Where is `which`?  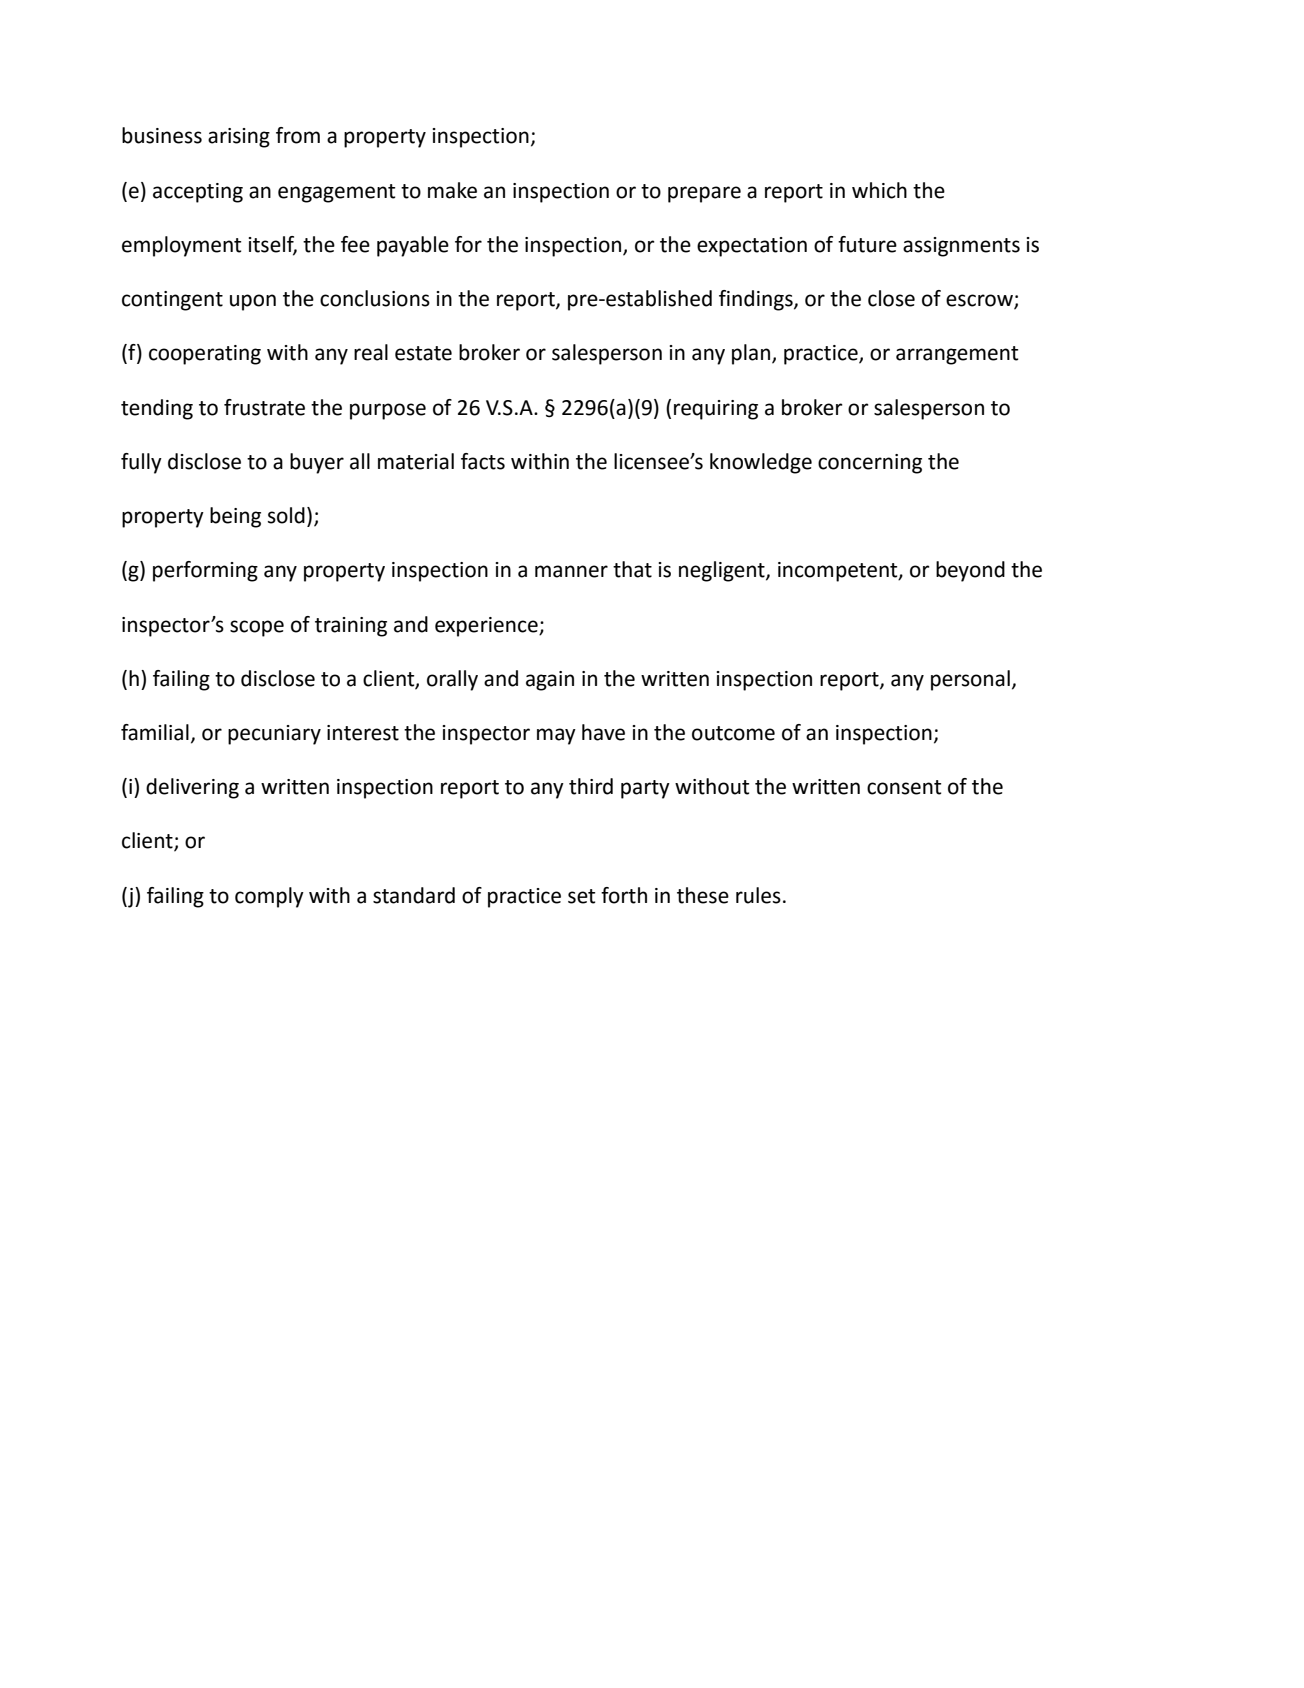
which is located at coordinates (879, 190).
